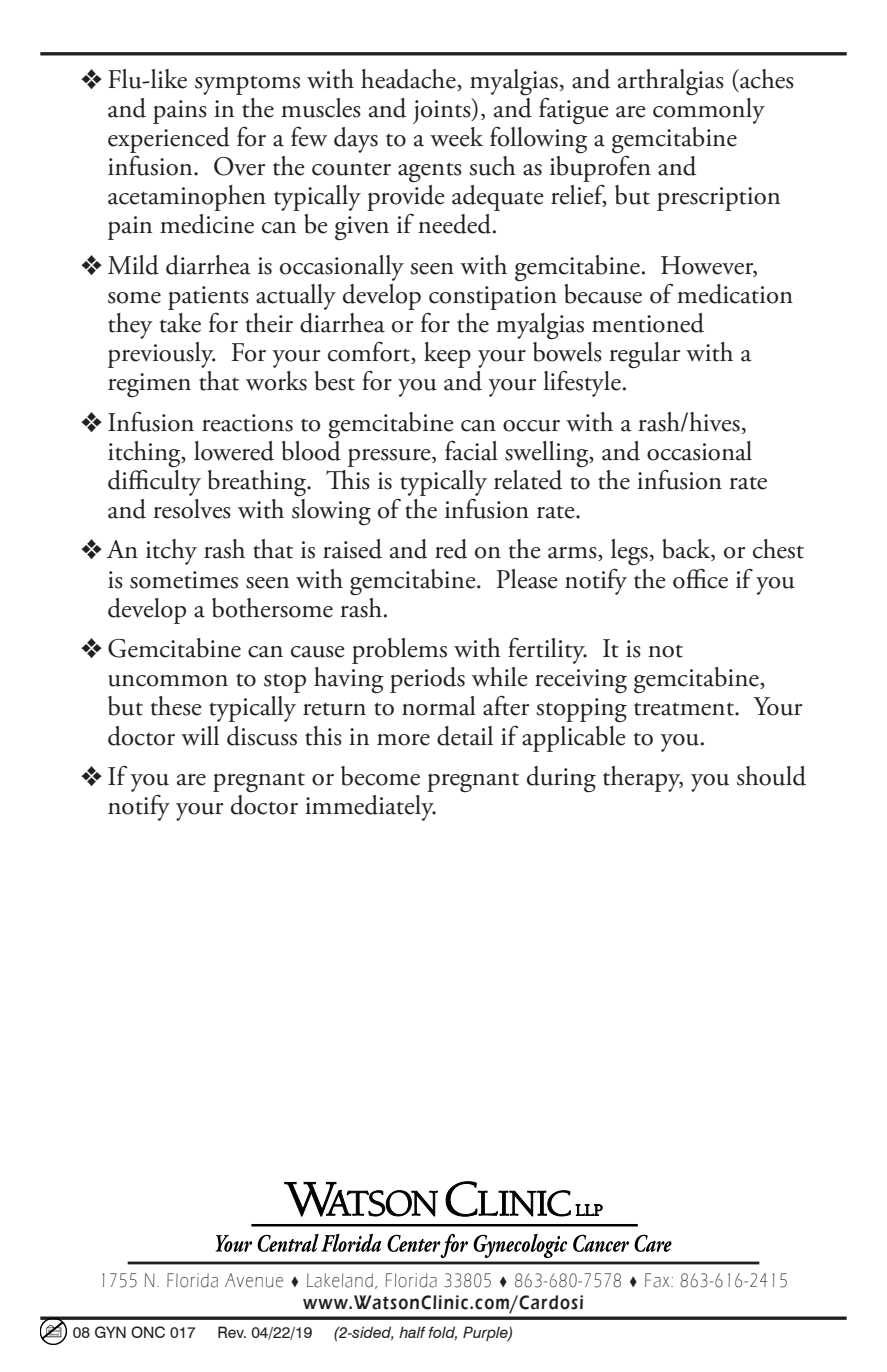  I want to click on experienced, so click(169, 140).
